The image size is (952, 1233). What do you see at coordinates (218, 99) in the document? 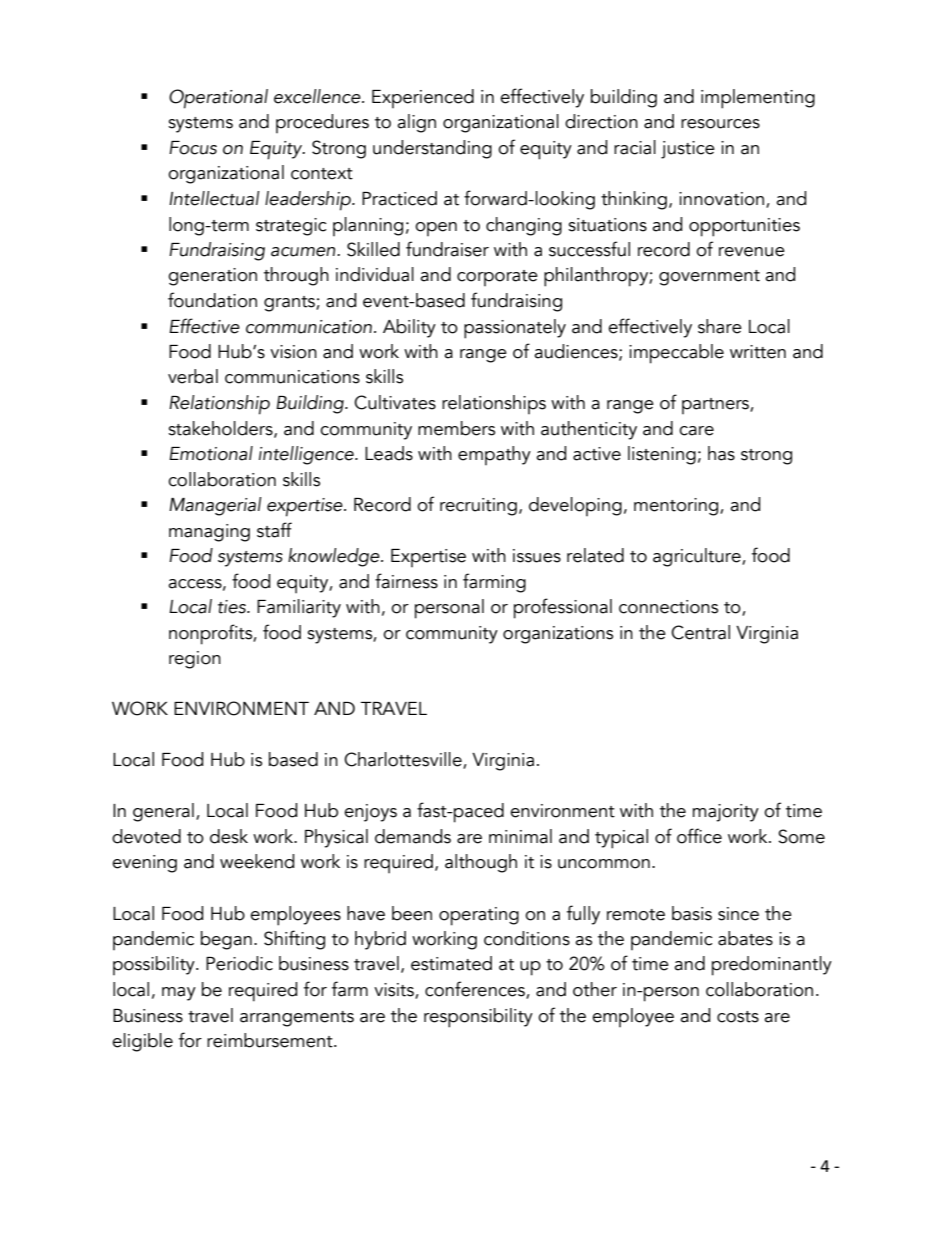
I see `Operational` at bounding box center [218, 99].
